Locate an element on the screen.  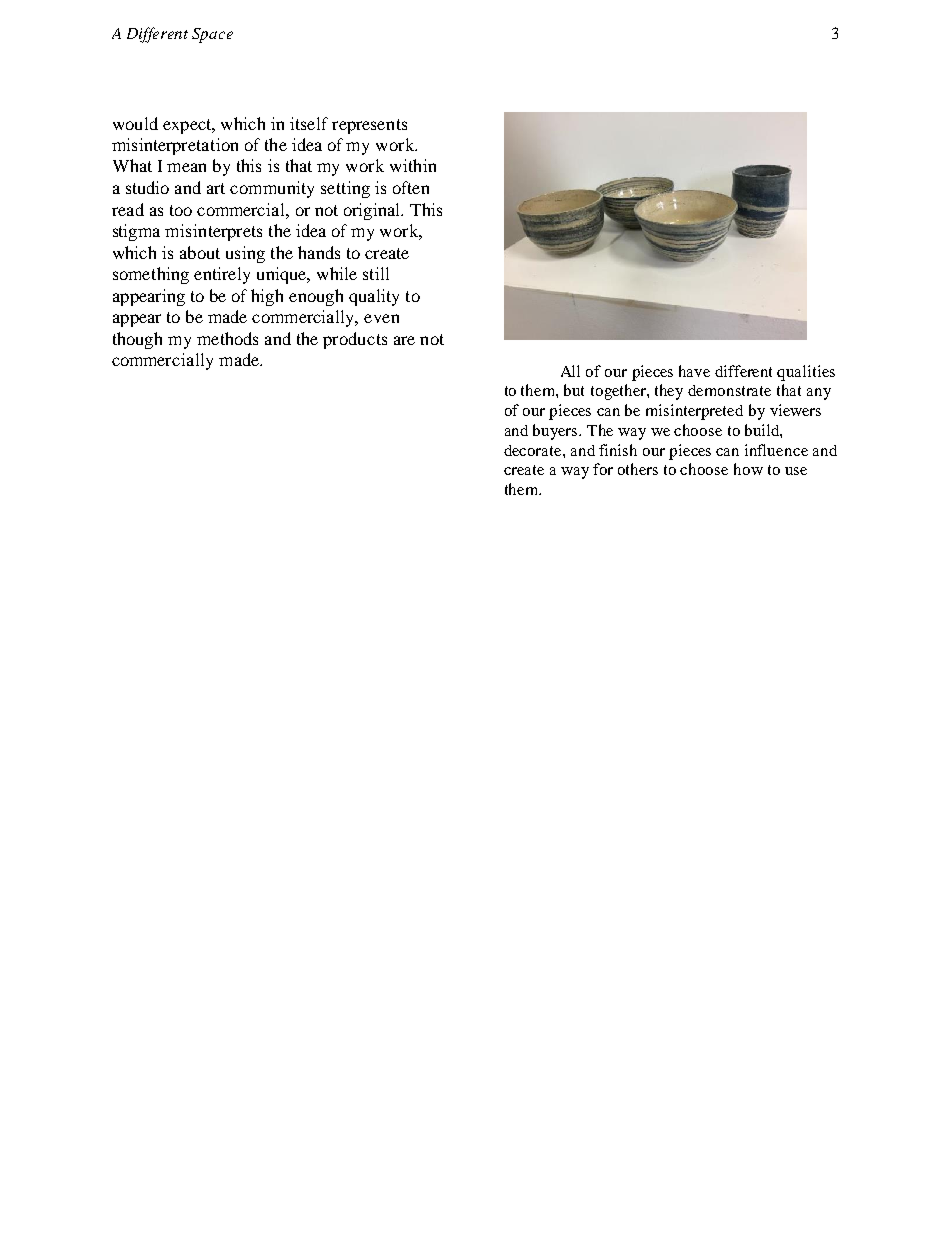
itself is located at coordinates (309, 123).
